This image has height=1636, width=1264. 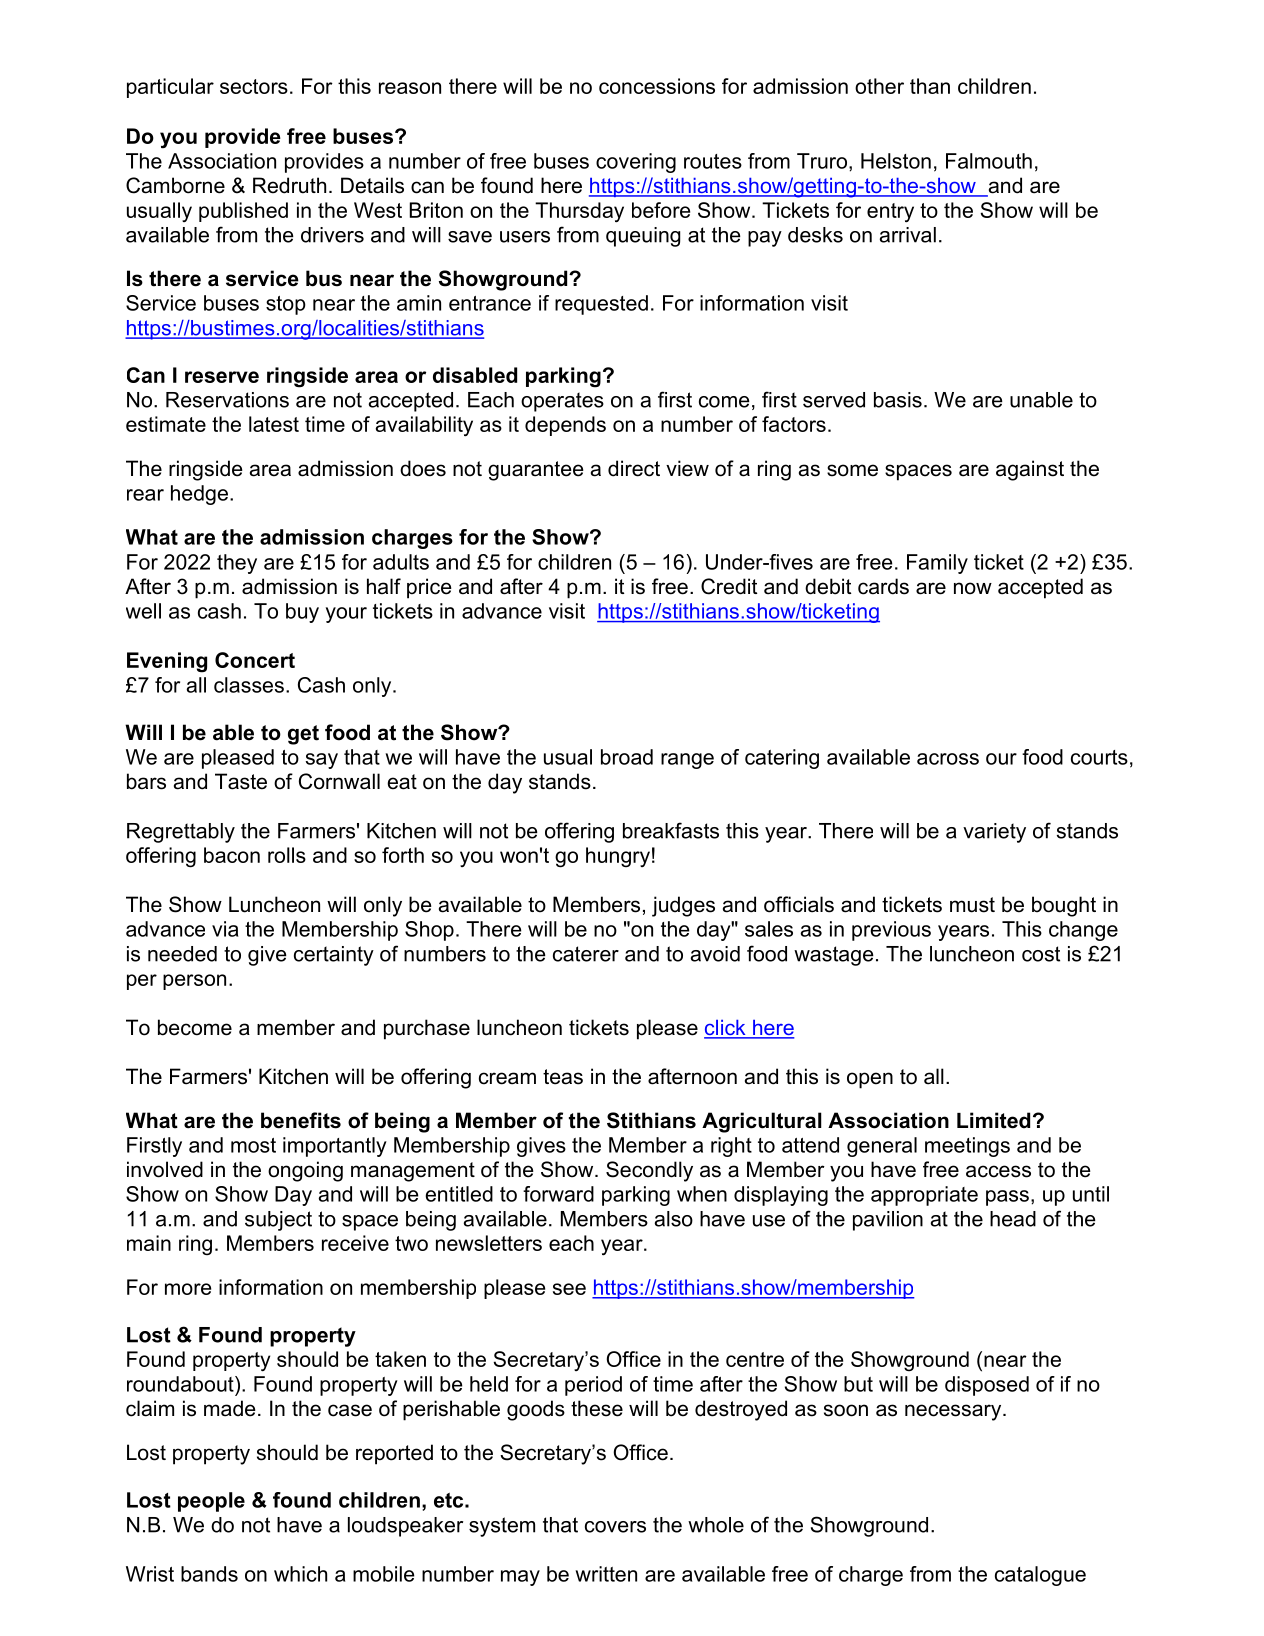 What do you see at coordinates (930, 86) in the image?
I see `than` at bounding box center [930, 86].
